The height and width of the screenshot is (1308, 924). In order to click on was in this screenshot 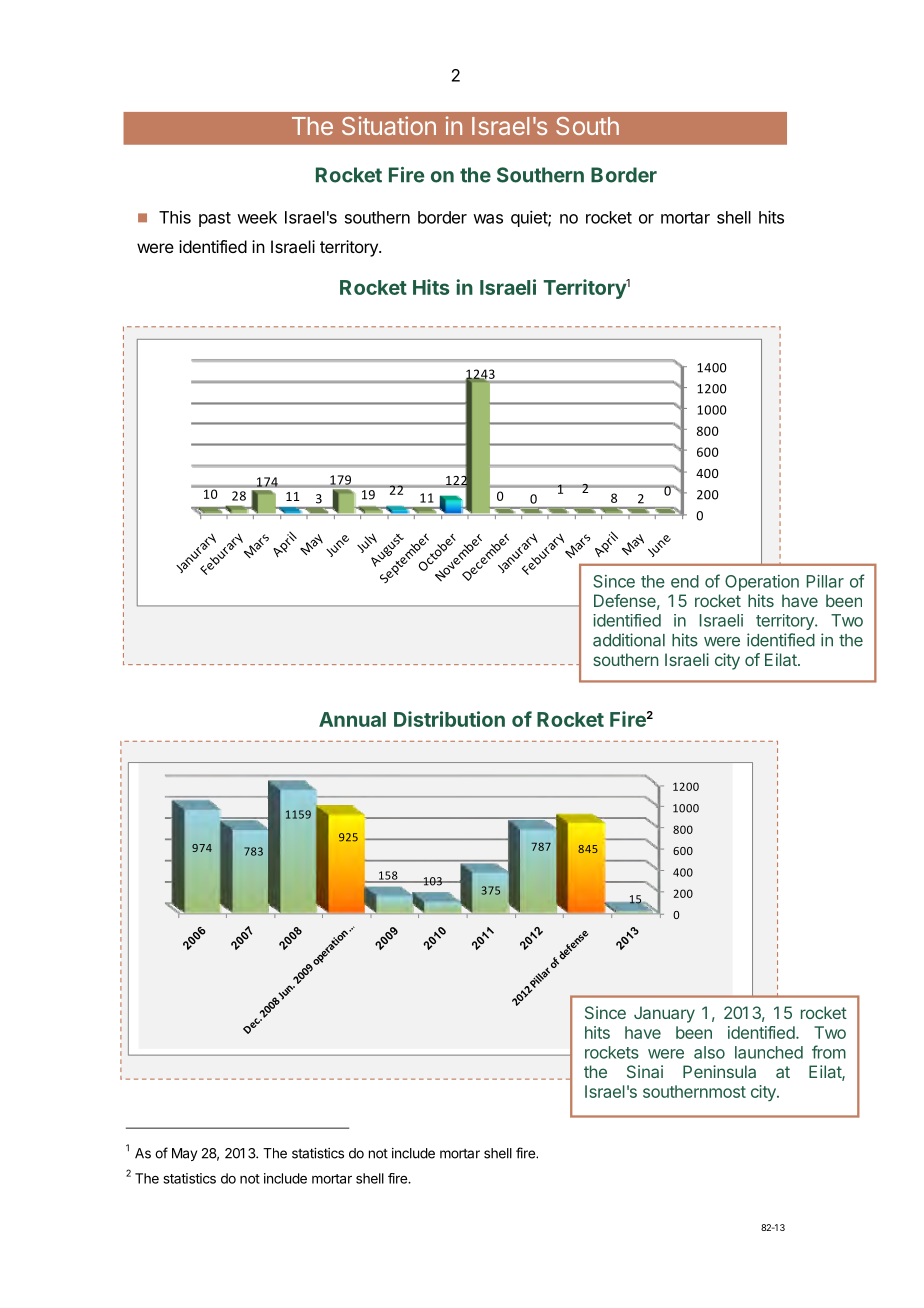, I will do `click(488, 219)`.
